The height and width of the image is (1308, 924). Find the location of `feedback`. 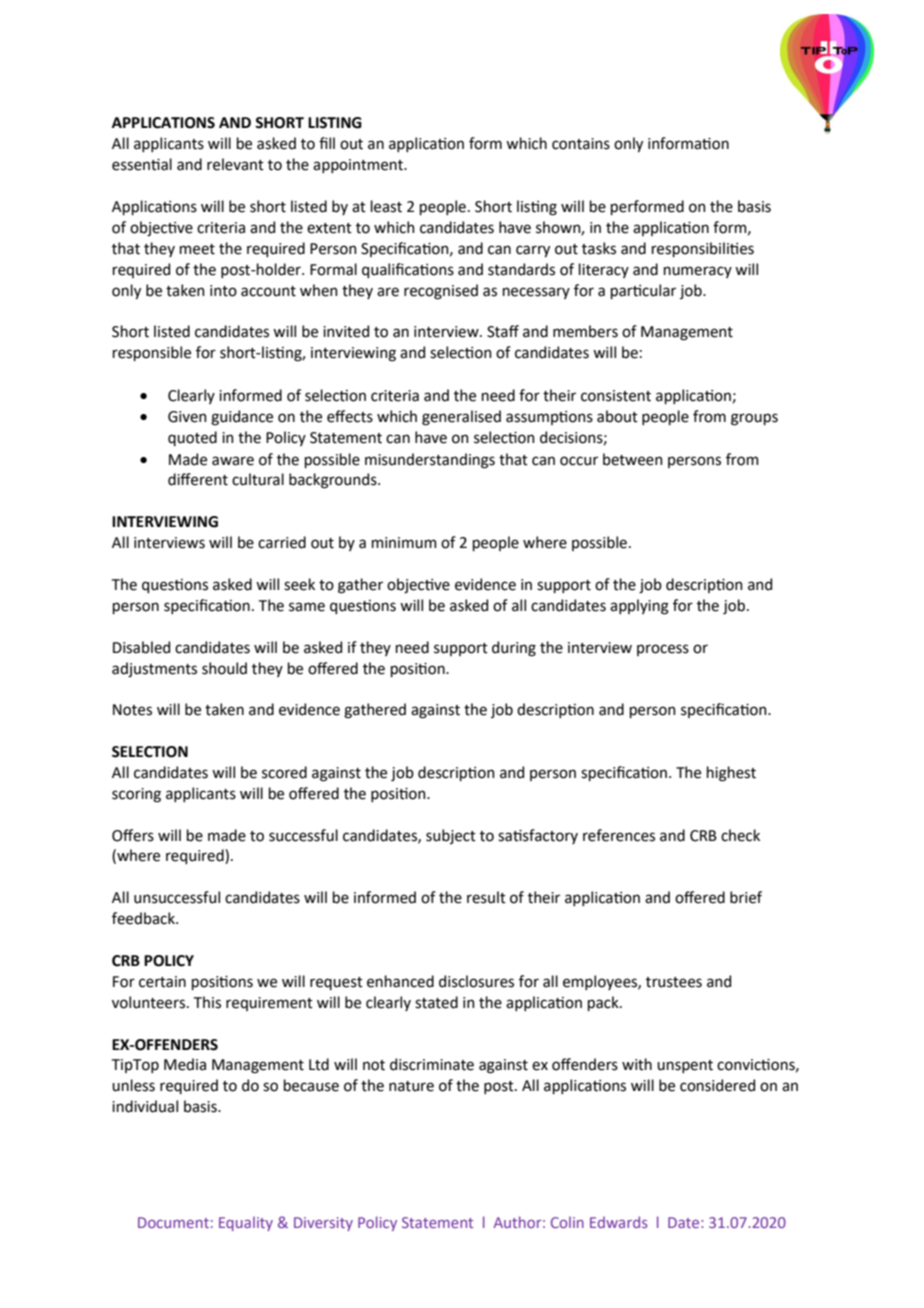

feedback is located at coordinates (144, 918).
